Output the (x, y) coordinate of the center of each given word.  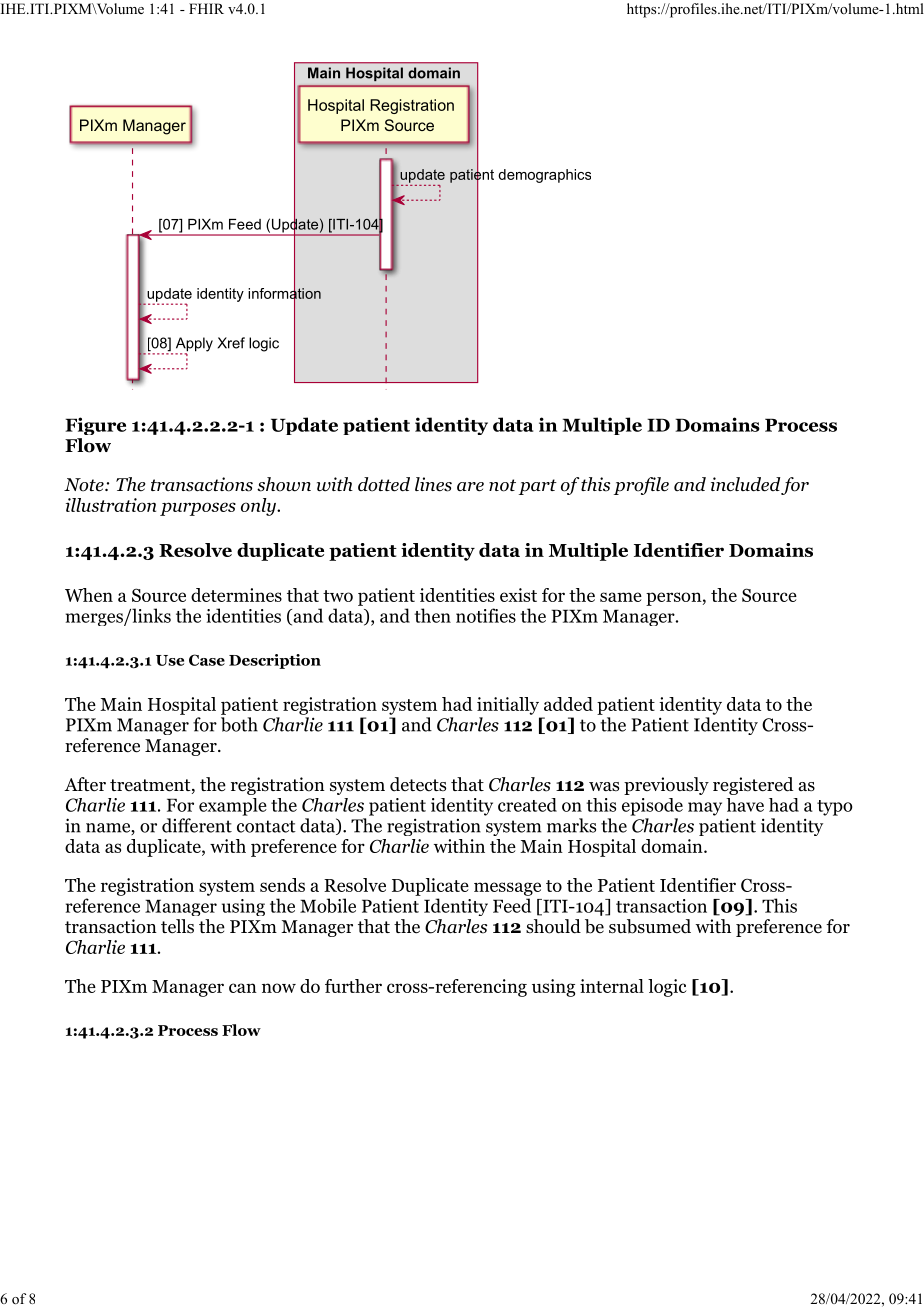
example (233, 807)
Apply (194, 345)
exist (518, 595)
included (745, 484)
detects (418, 784)
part (538, 487)
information (284, 293)
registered (753, 786)
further (353, 986)
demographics (544, 176)
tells (177, 926)
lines (433, 484)
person (674, 599)
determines (236, 595)
